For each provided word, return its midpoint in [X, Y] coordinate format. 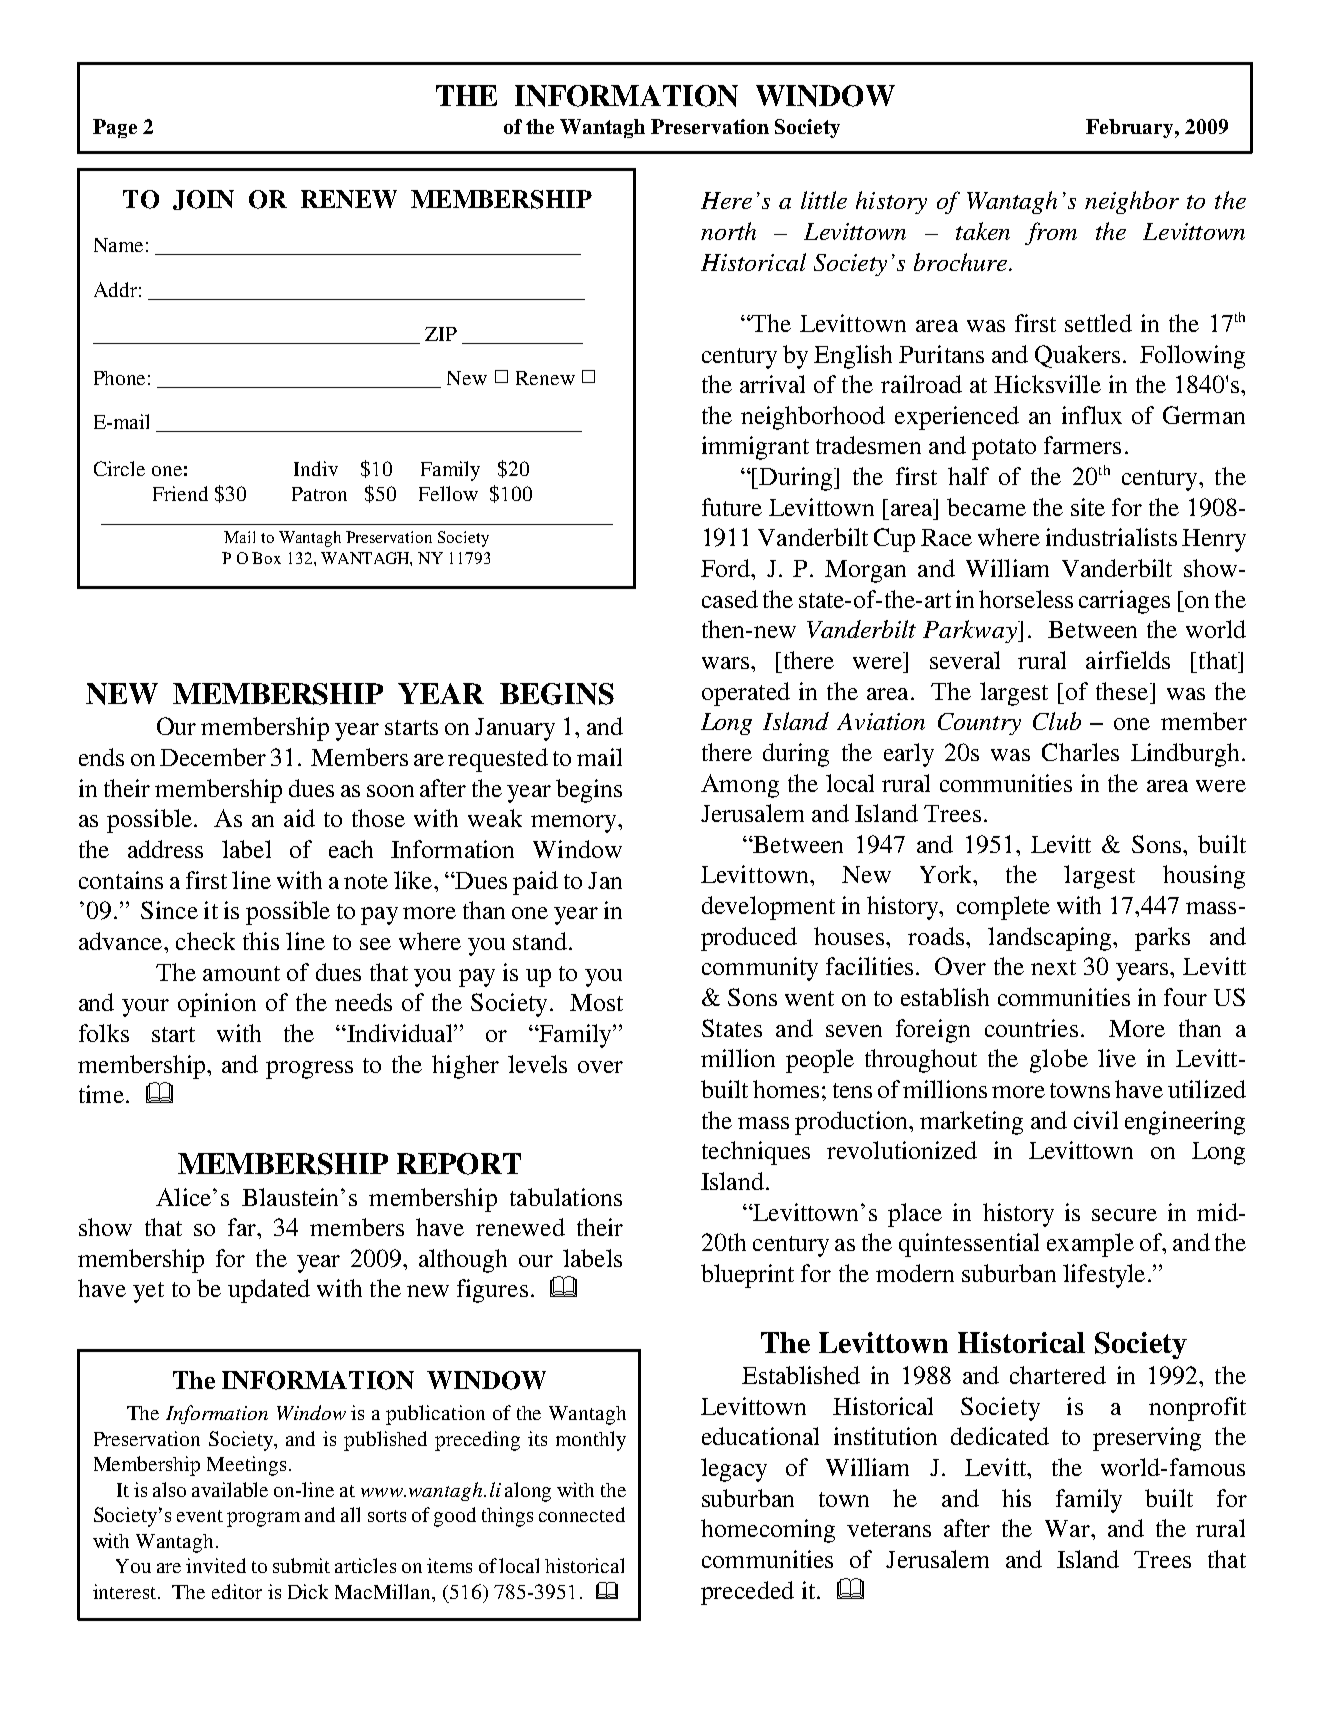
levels [537, 1064]
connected [582, 1514]
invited [216, 1565]
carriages [1124, 602]
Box [266, 558]
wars [725, 663]
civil [1096, 1120]
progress [309, 1070]
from [1051, 233]
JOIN [203, 200]
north [728, 231]
